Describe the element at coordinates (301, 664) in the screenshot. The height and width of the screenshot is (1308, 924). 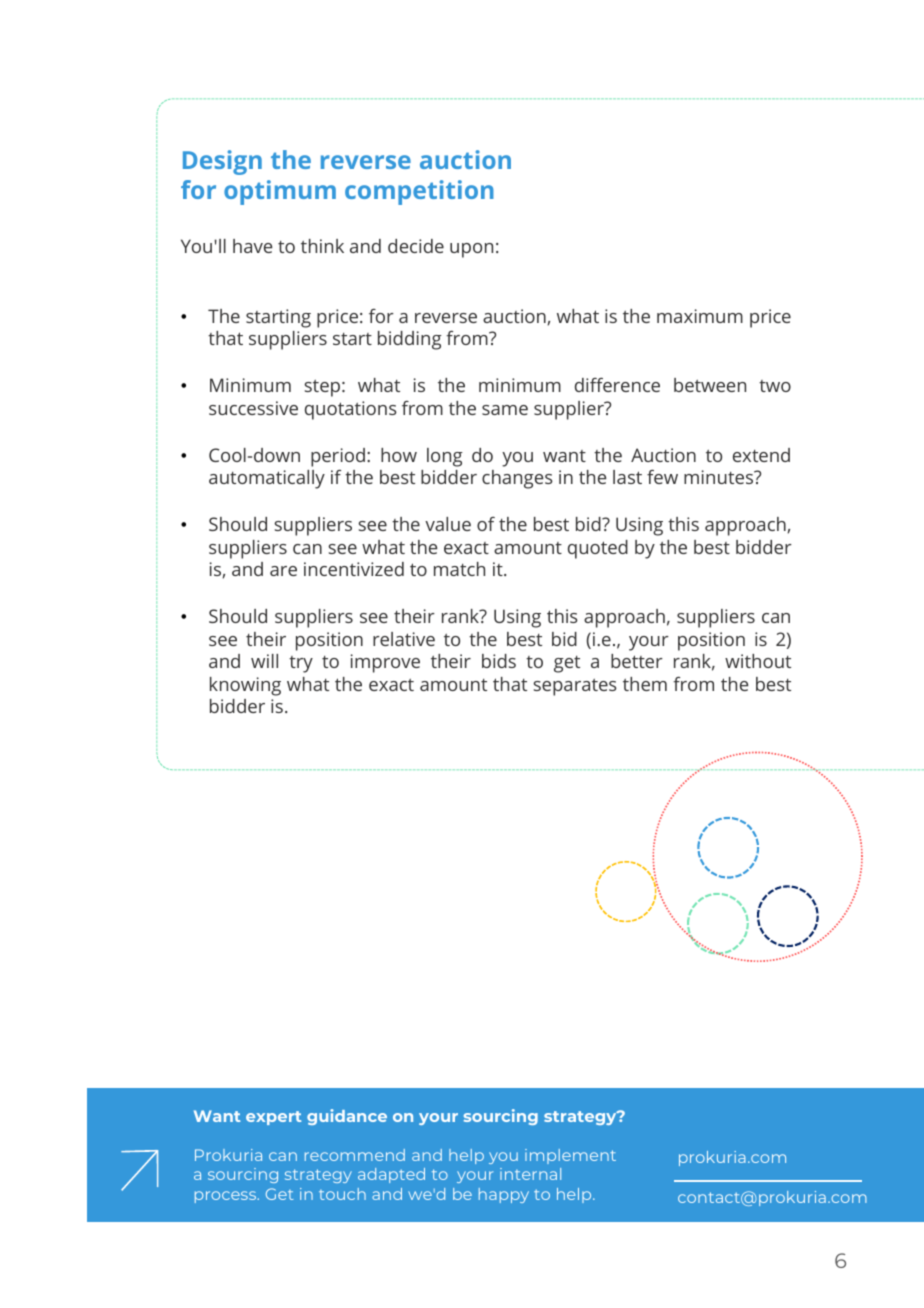
I see `try` at that location.
